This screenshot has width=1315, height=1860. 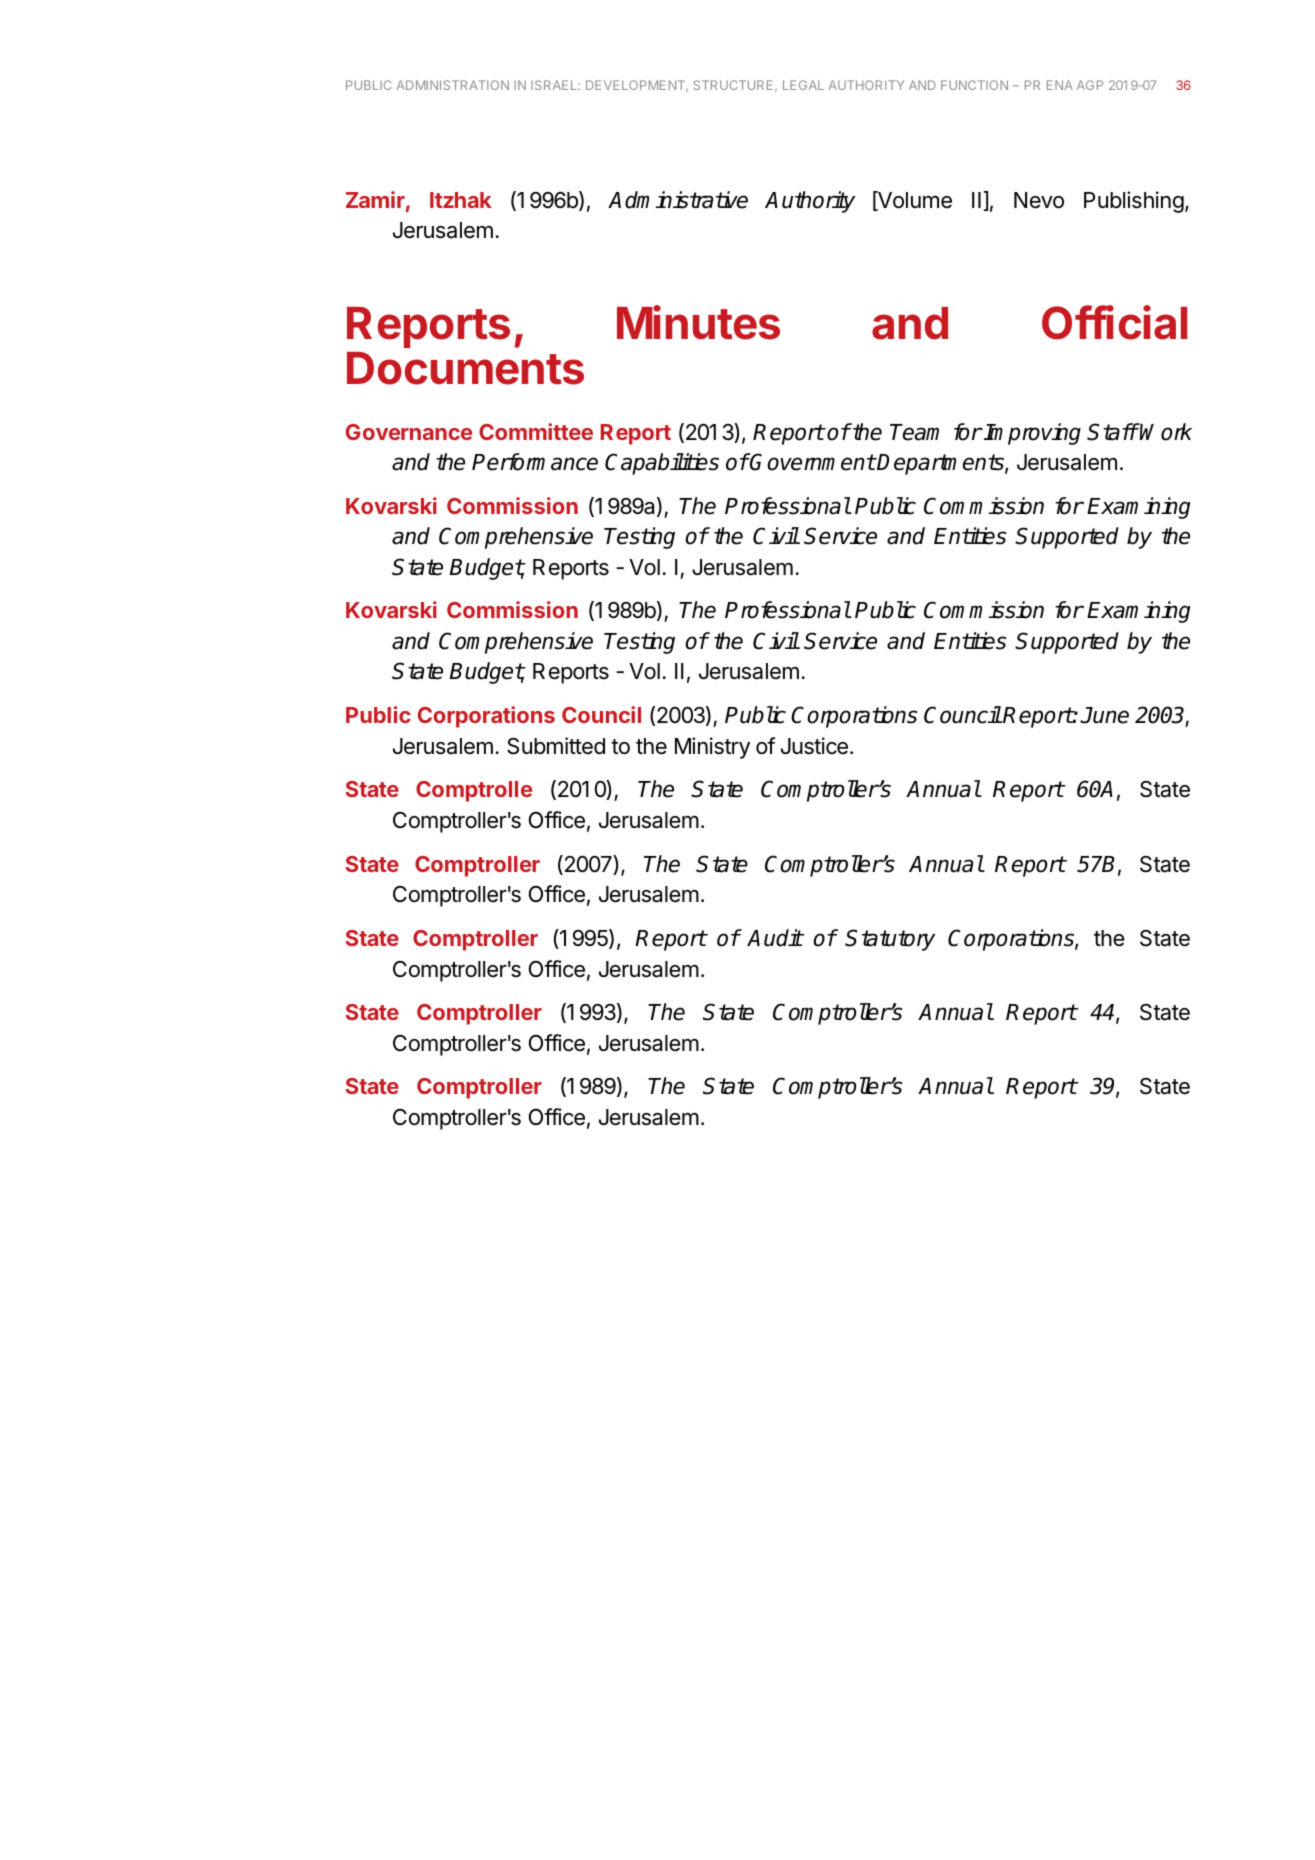 I want to click on Audit, so click(x=775, y=938).
